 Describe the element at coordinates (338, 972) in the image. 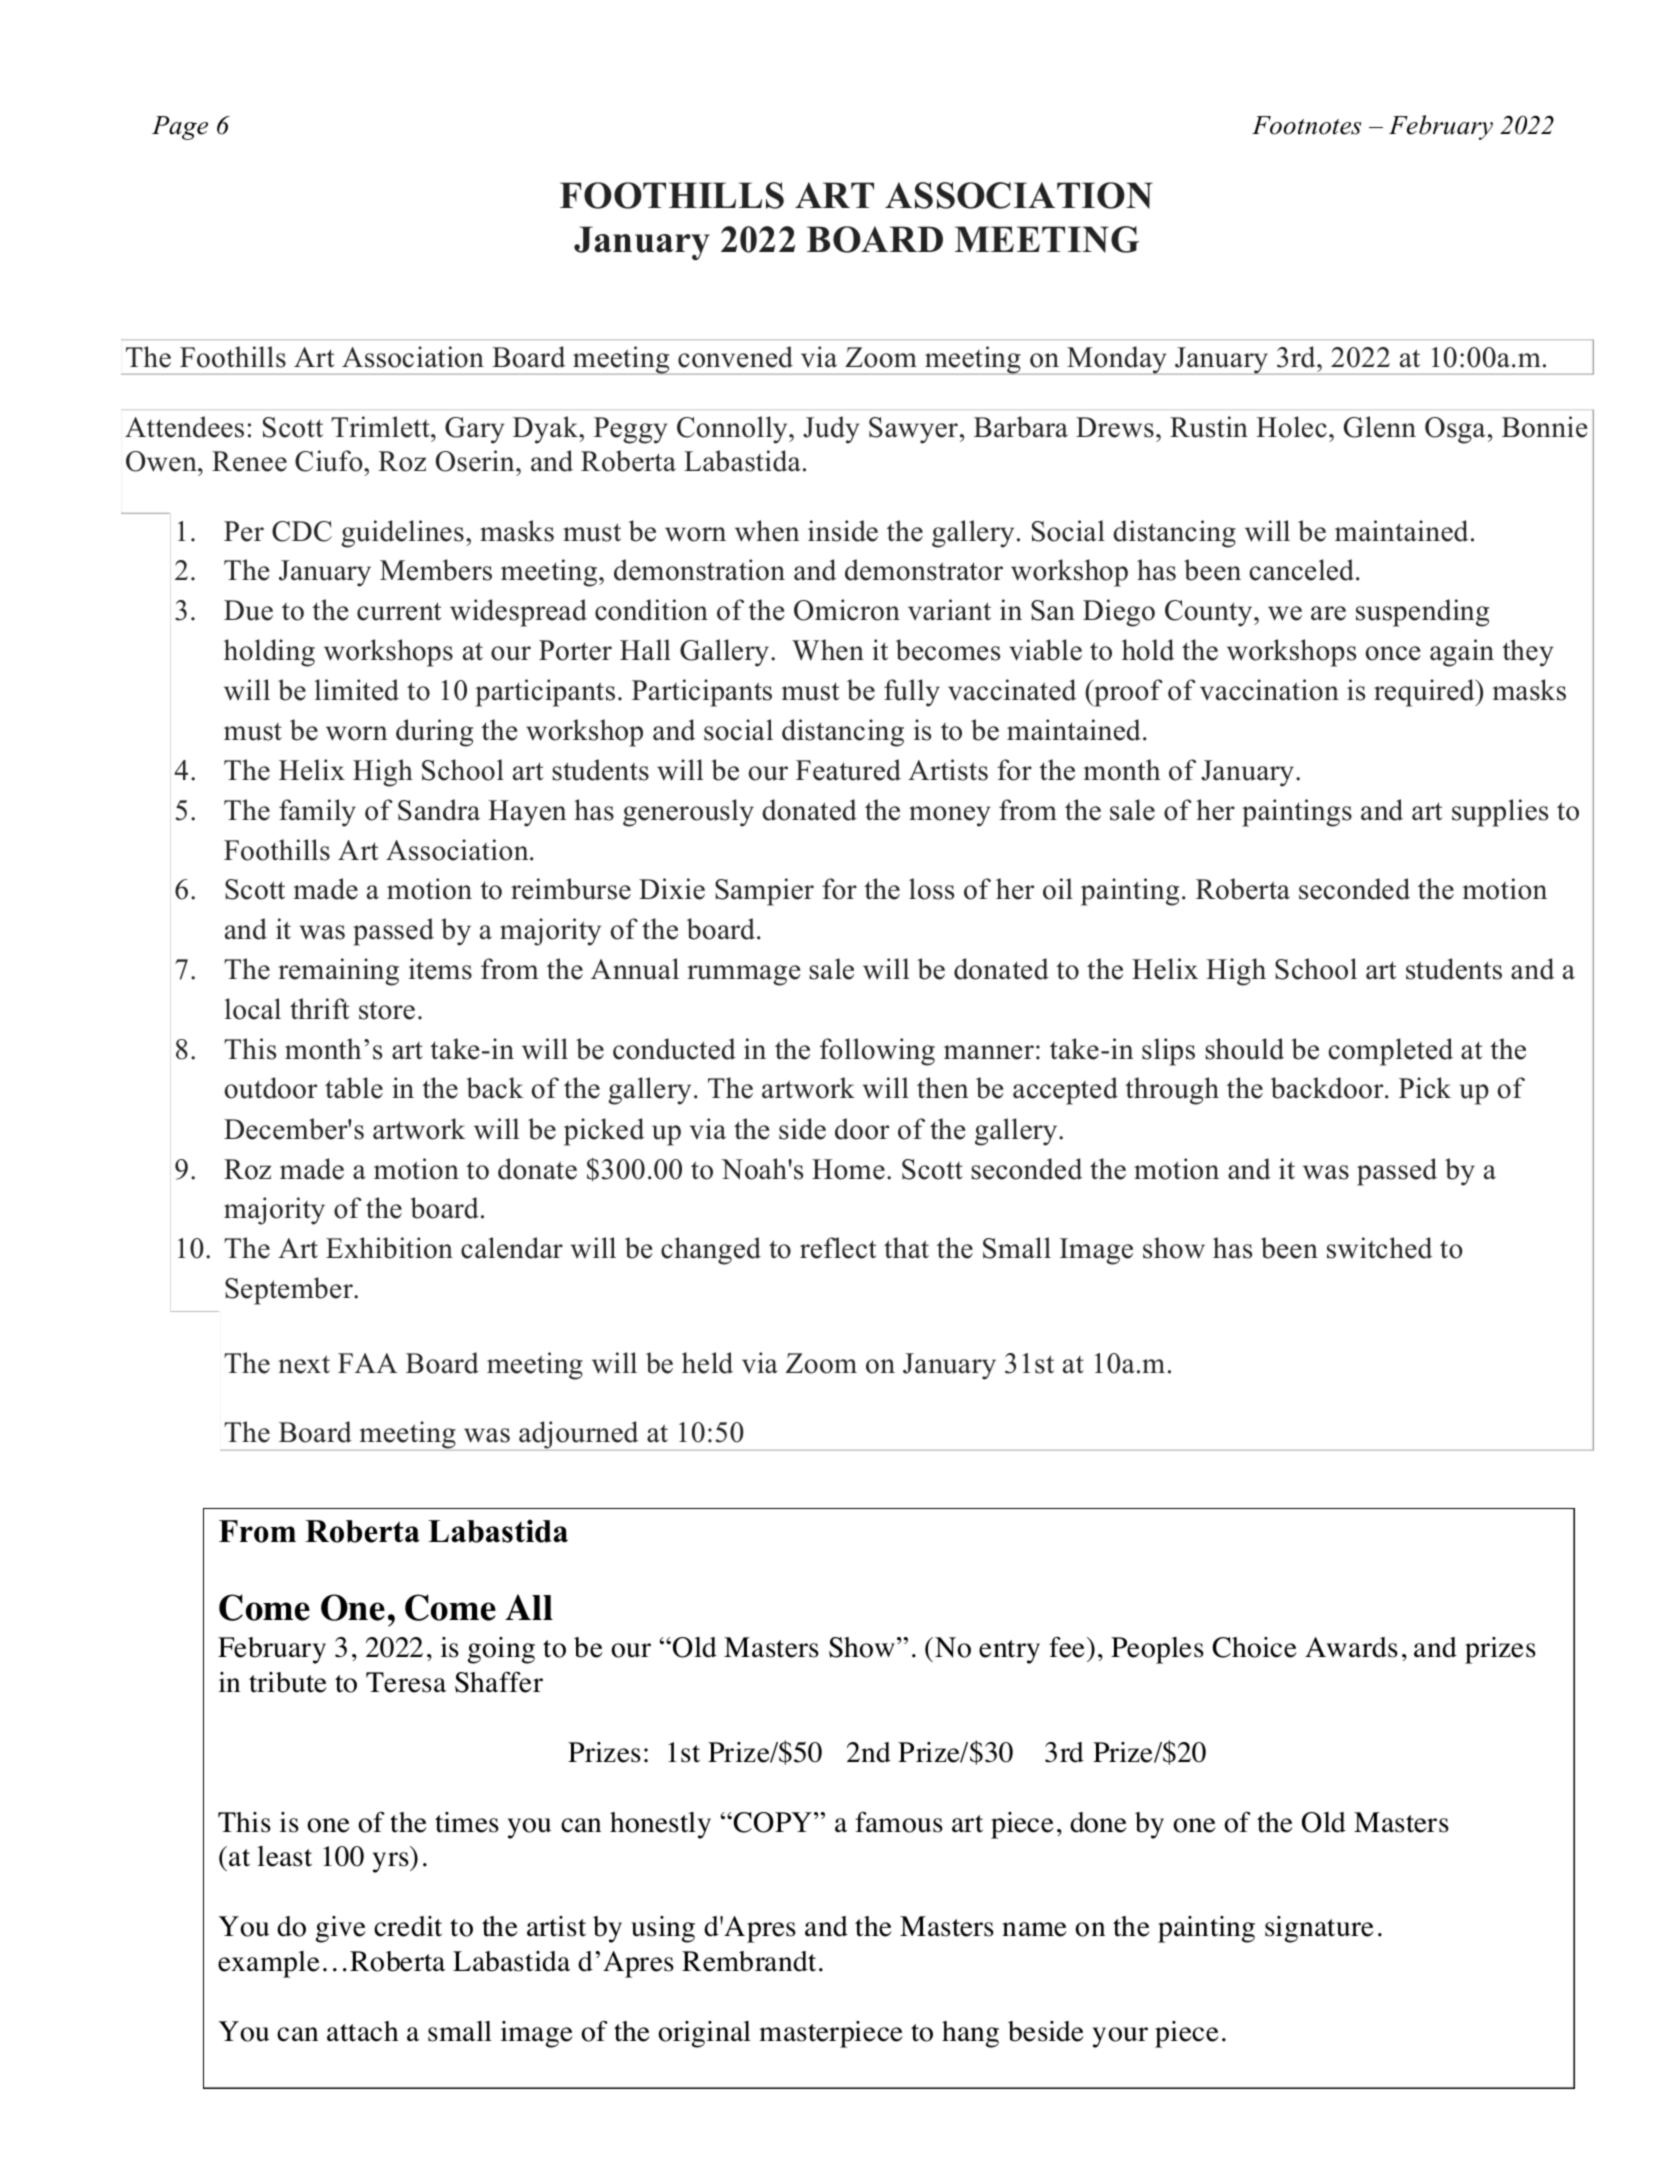

I see `remaining` at that location.
